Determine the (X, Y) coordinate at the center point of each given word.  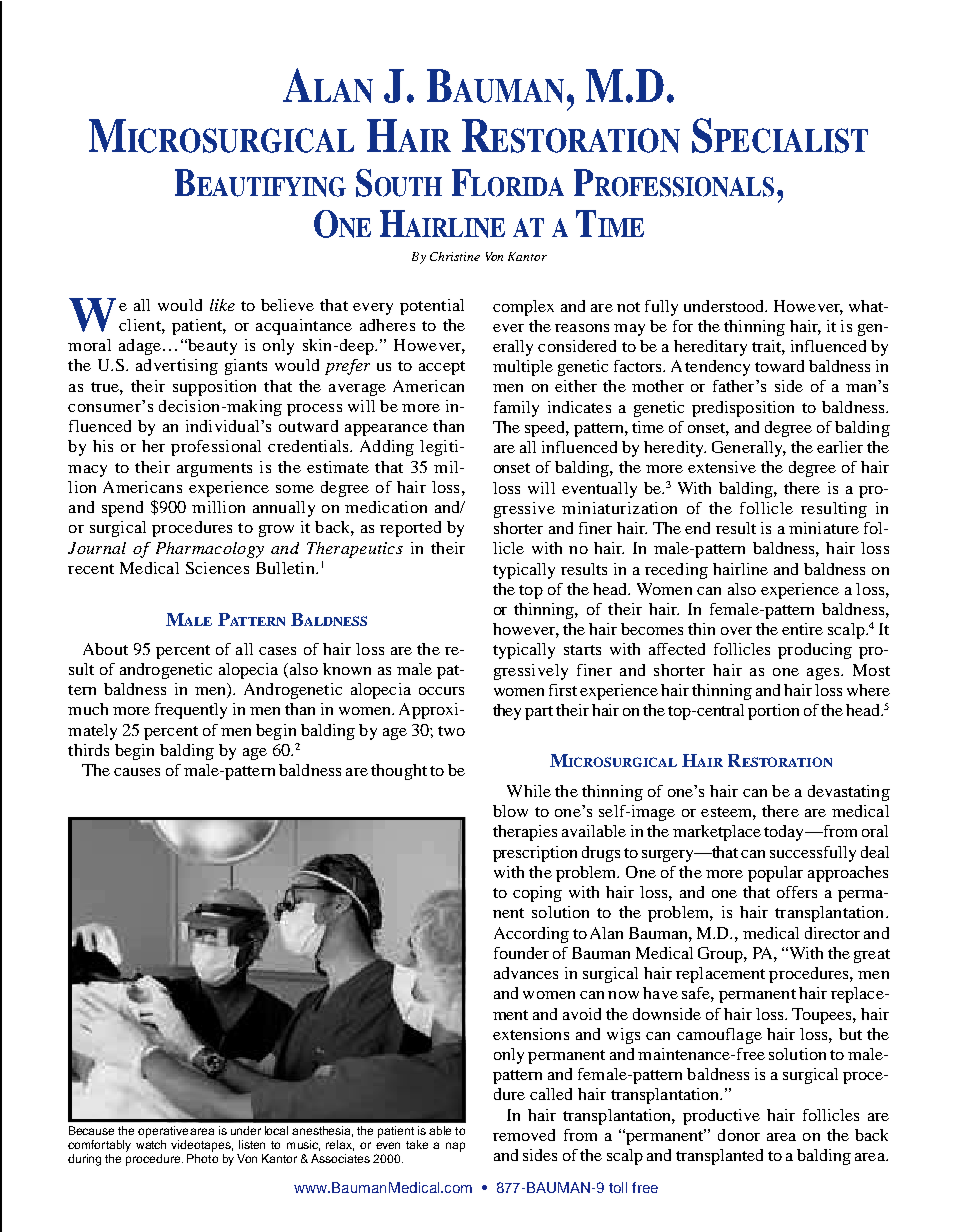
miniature (824, 528)
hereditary (710, 348)
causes (137, 772)
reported (410, 529)
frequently (191, 711)
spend (122, 509)
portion (773, 712)
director (832, 933)
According (531, 935)
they (507, 712)
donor (739, 1135)
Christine (455, 256)
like (222, 305)
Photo (202, 1158)
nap (455, 1147)
